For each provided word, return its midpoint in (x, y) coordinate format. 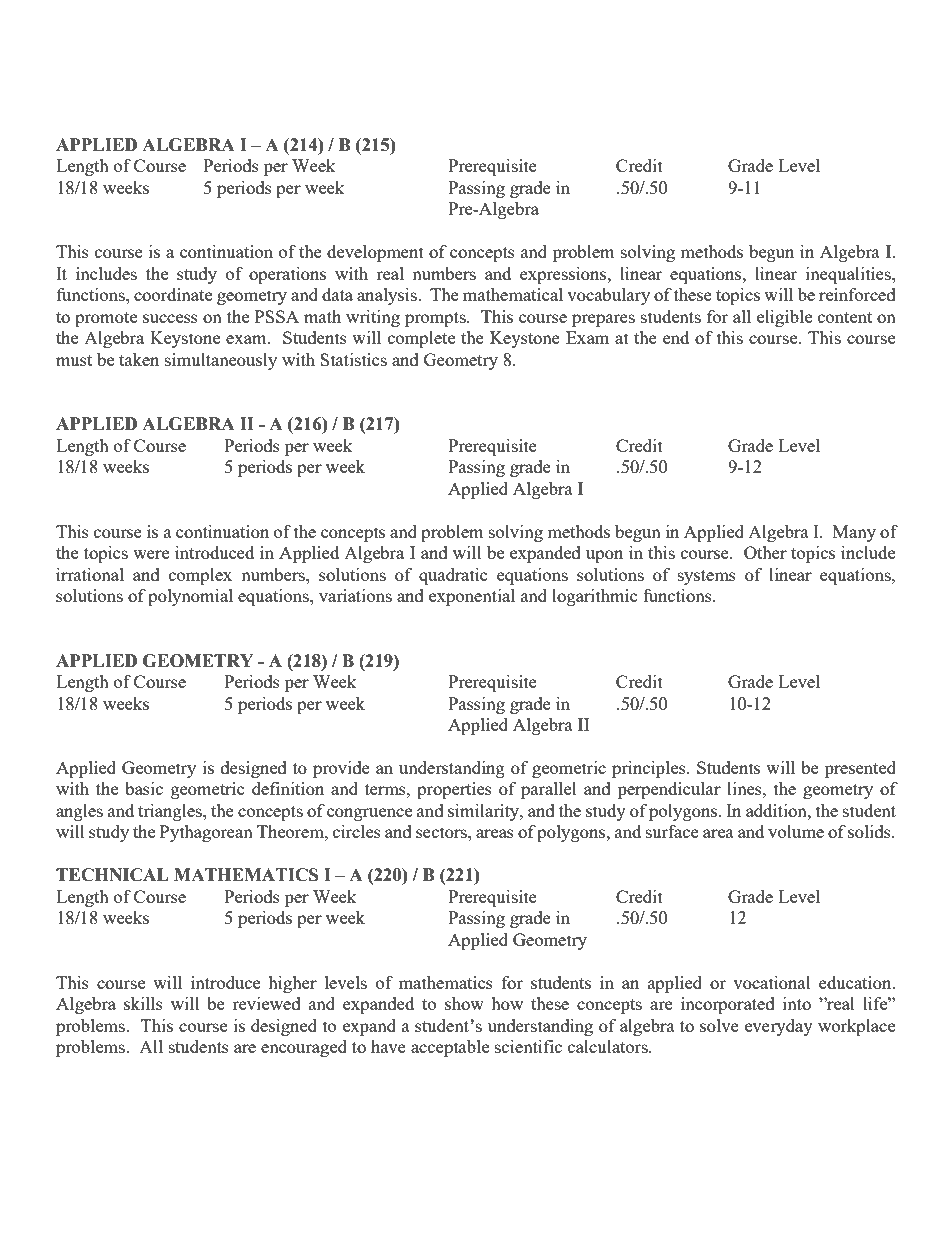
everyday (779, 1027)
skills (143, 1003)
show (464, 1003)
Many (854, 533)
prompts (436, 319)
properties (454, 790)
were (151, 554)
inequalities (849, 275)
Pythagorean (206, 833)
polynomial (190, 597)
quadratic (453, 576)
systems (707, 577)
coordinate (173, 294)
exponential (472, 597)
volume (796, 831)
